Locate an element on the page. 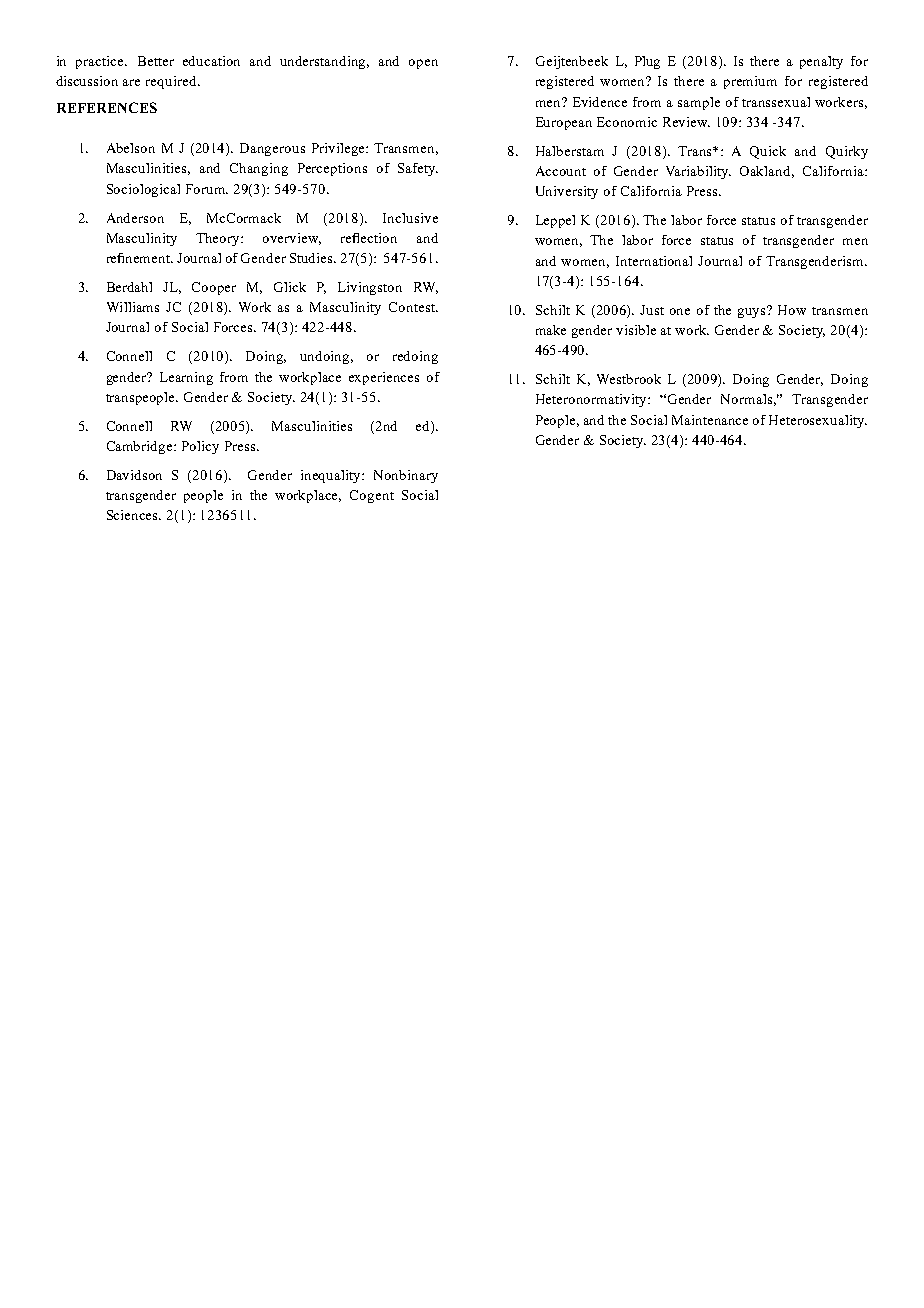 This document has height=1308, width=924. International is located at coordinates (654, 261).
